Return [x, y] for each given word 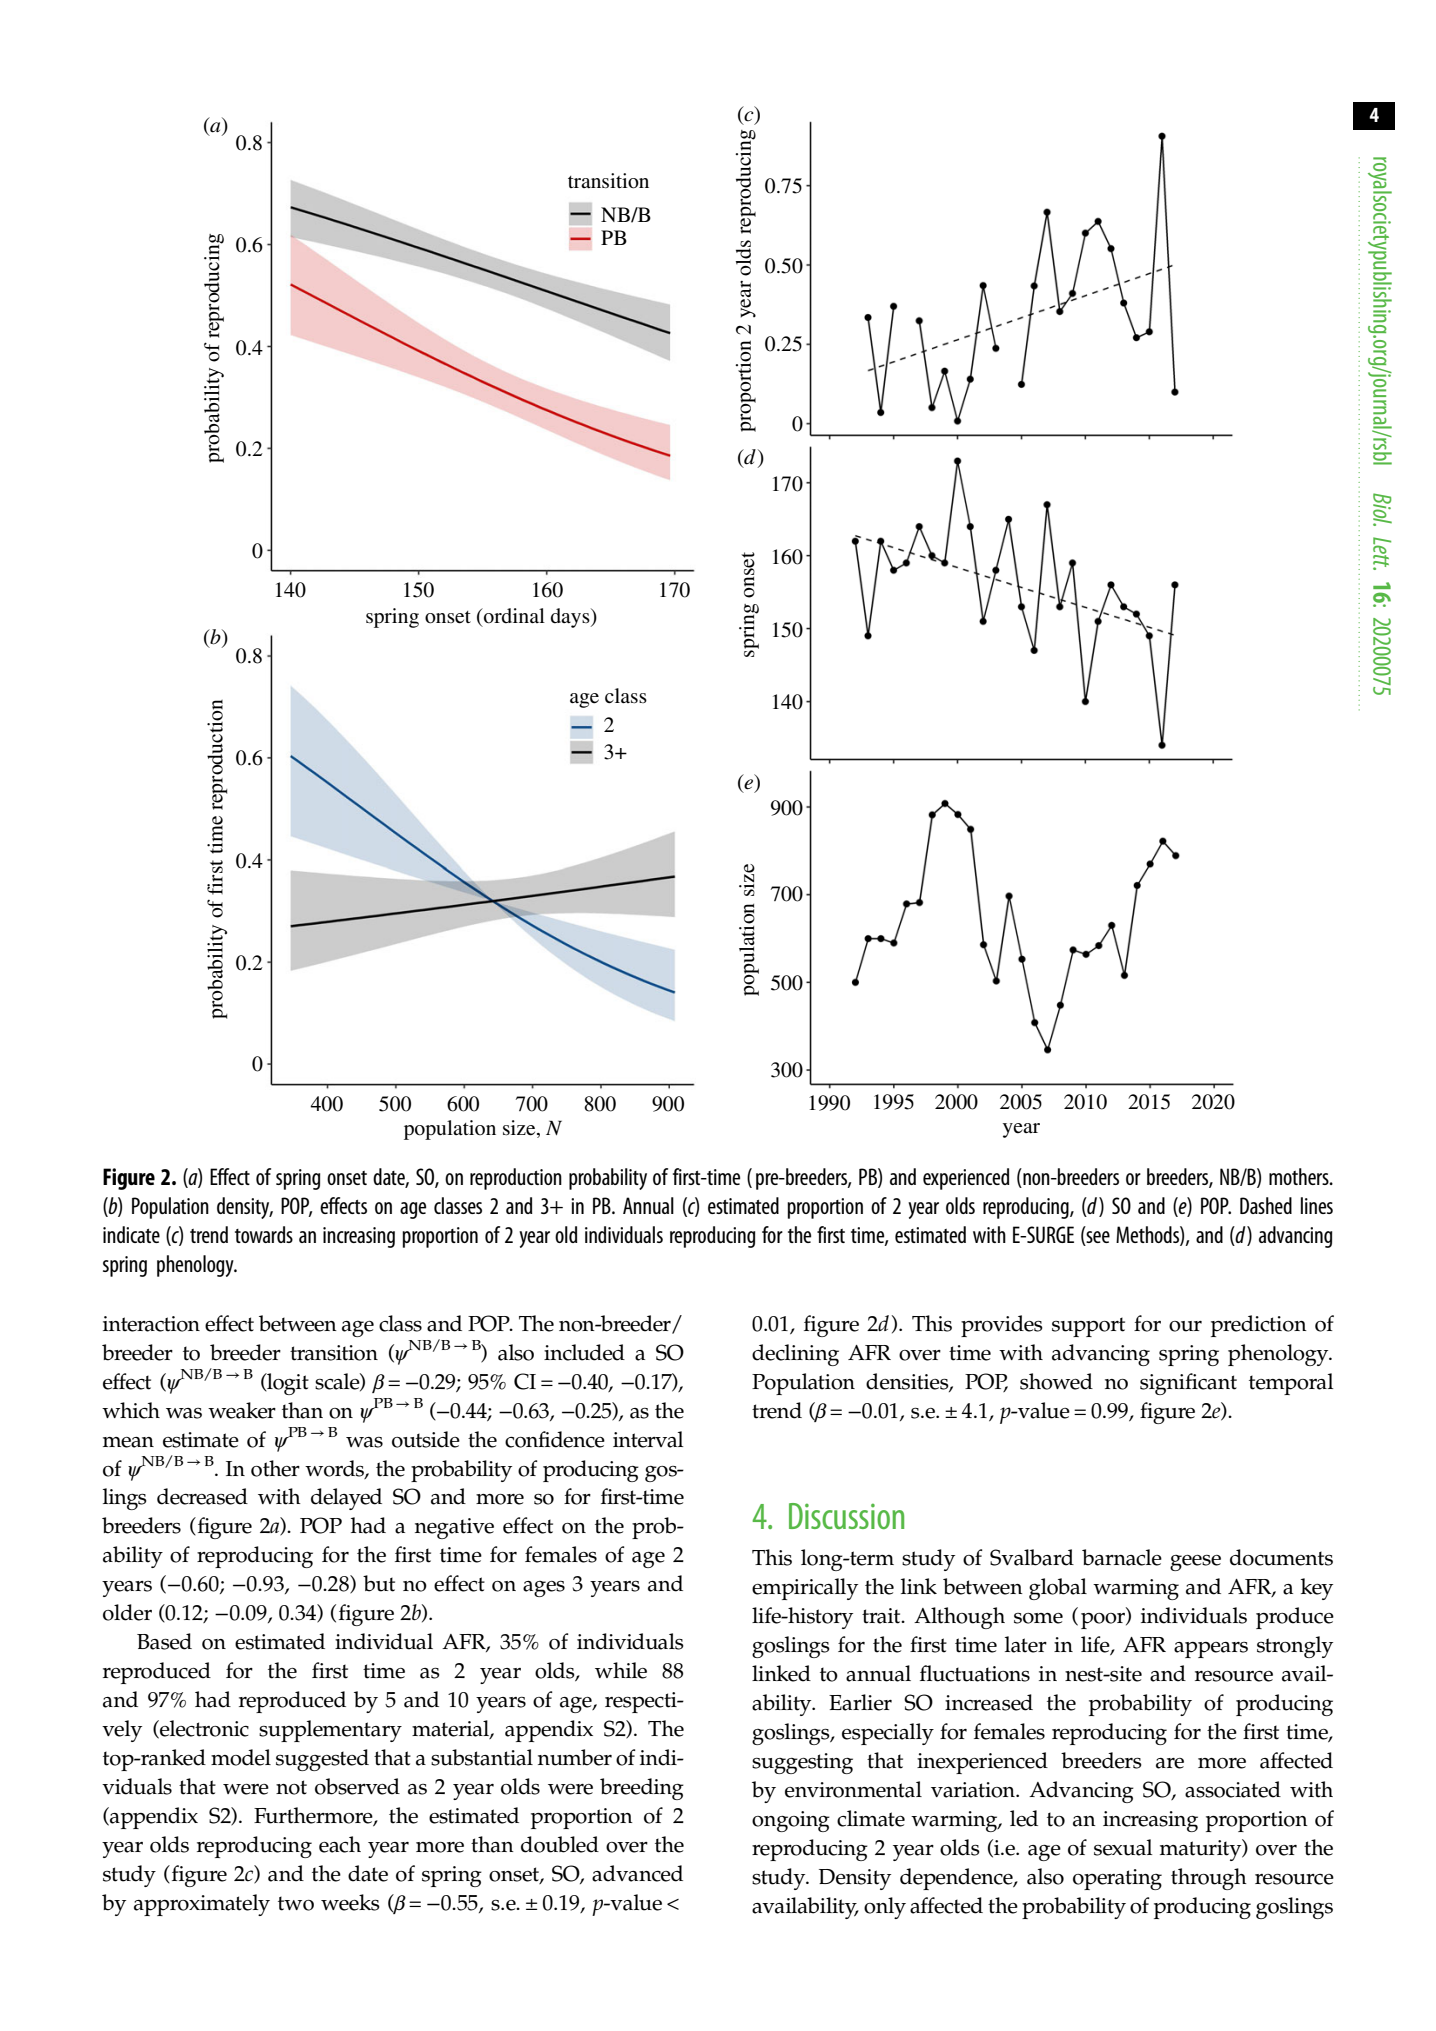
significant [1188, 1384]
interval [648, 1439]
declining [795, 1355]
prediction [1259, 1326]
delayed [346, 1499]
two [296, 1903]
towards [264, 1234]
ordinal [513, 616]
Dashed [1266, 1205]
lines [1317, 1205]
